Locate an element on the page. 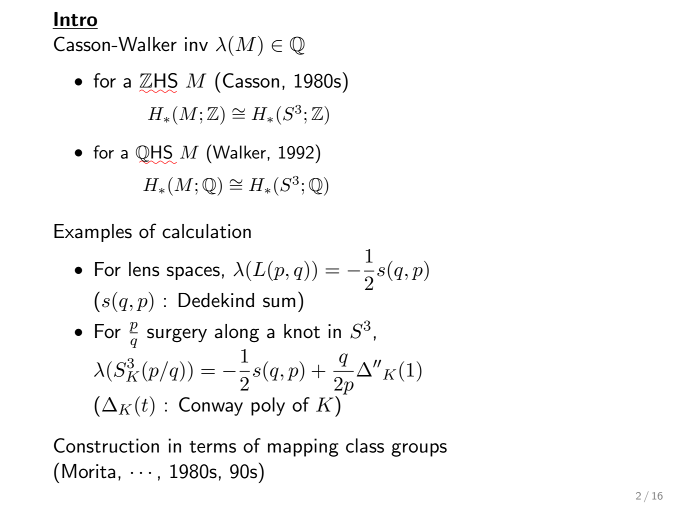 This image has width=675, height=506. terms is located at coordinates (212, 447).
